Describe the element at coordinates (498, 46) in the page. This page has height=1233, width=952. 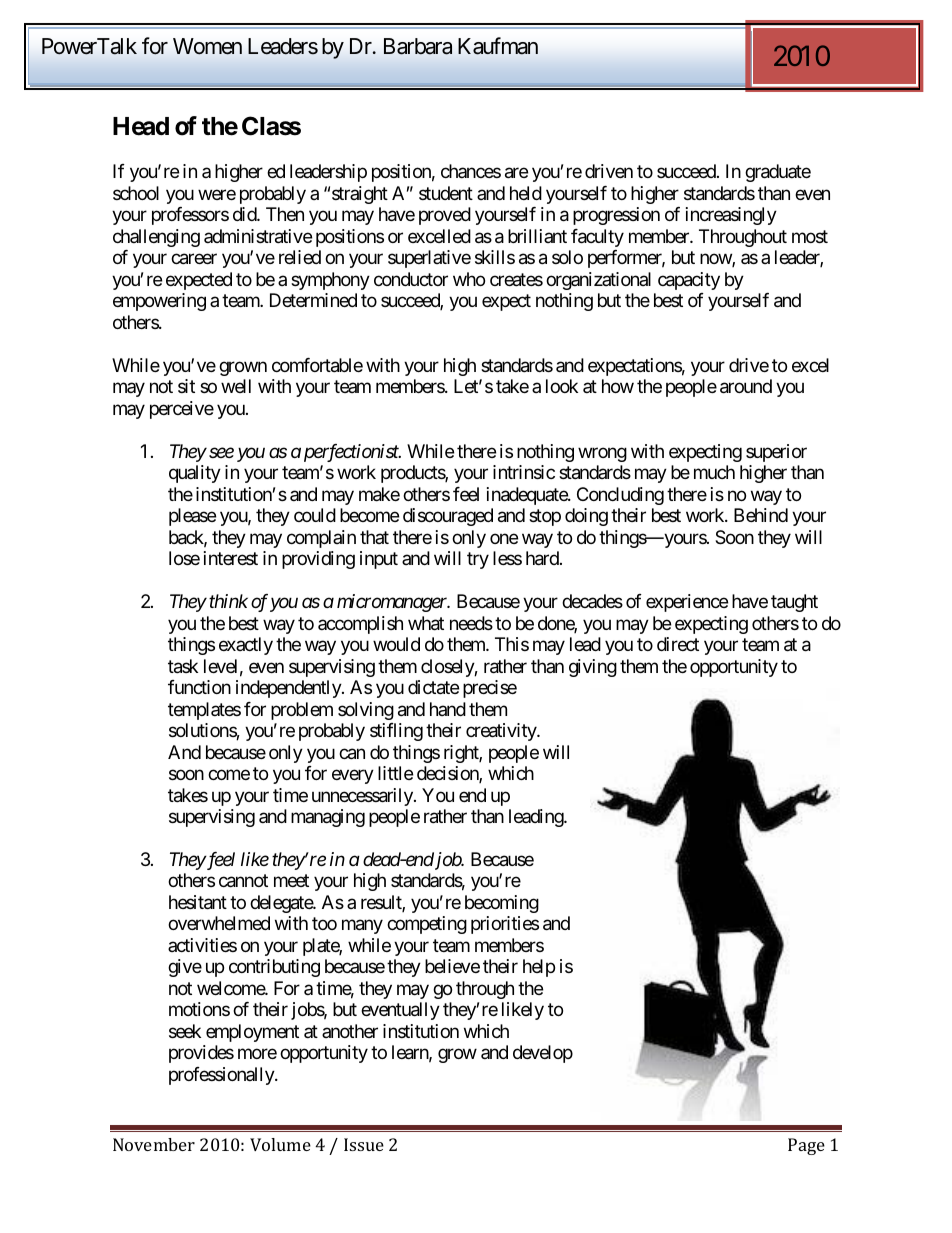
I see `Kaufman` at that location.
